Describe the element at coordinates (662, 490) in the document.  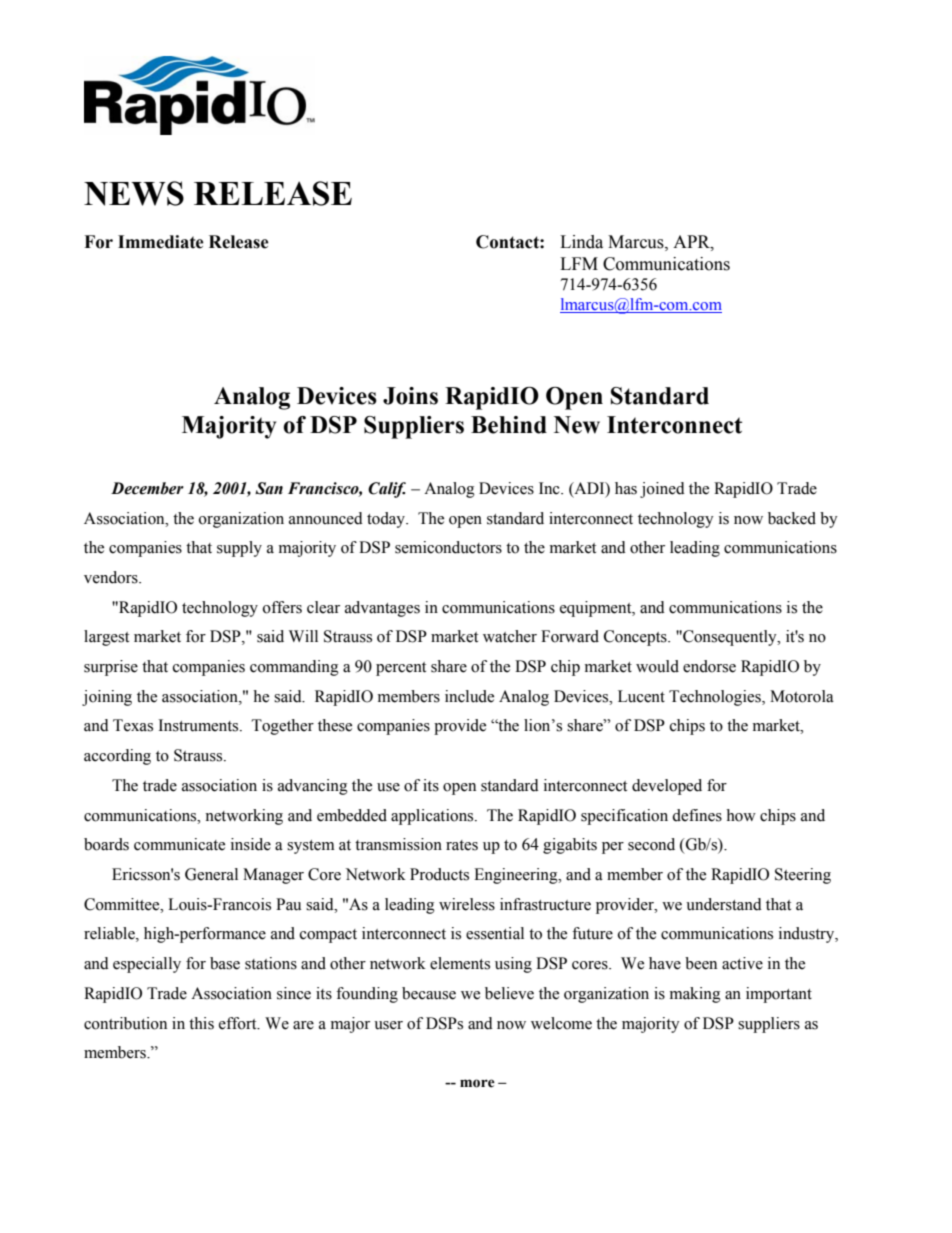
I see `joined` at that location.
